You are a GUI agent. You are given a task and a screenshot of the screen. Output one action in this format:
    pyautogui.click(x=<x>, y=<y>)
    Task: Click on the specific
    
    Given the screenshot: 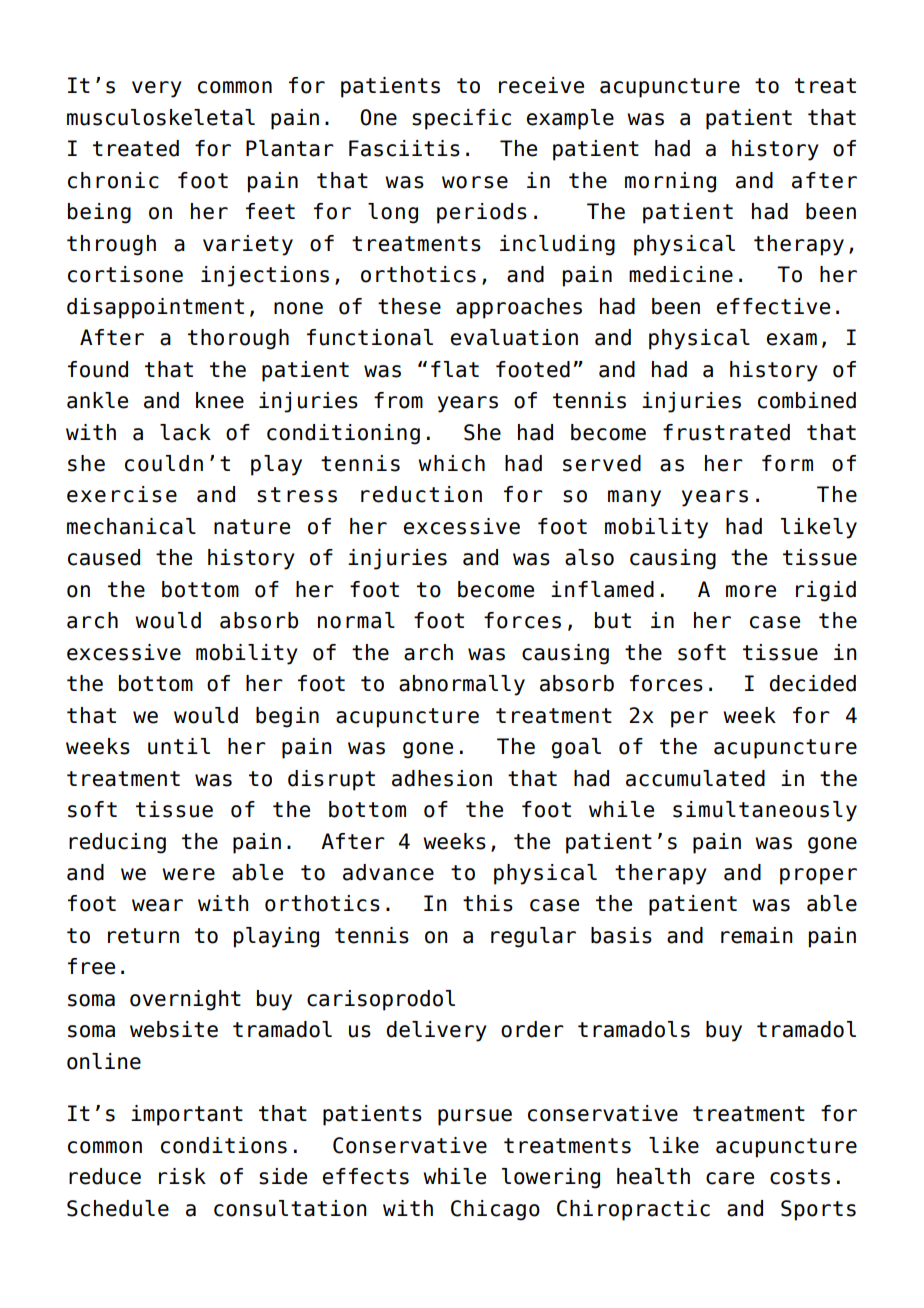 What is the action you would take?
    pyautogui.click(x=461, y=119)
